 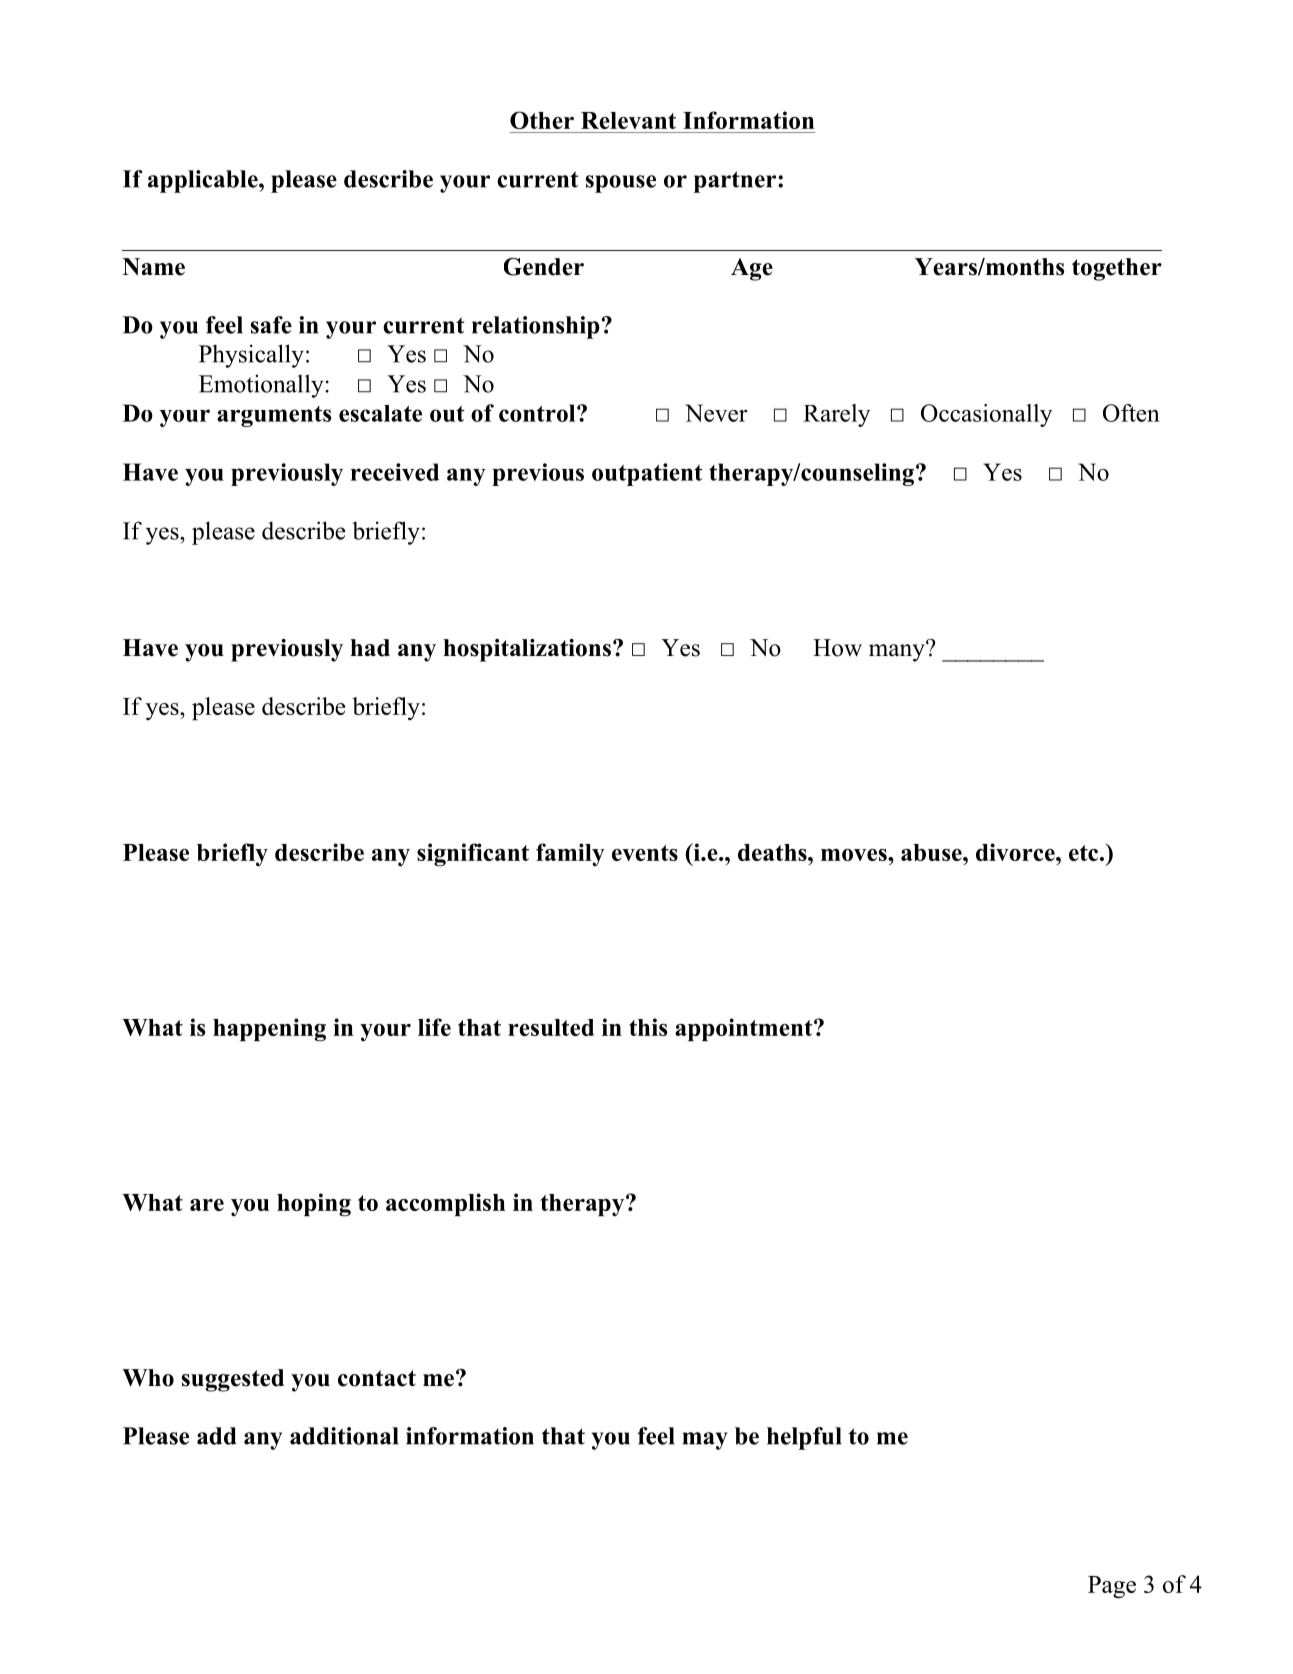 I want to click on appointment, so click(x=745, y=1029).
